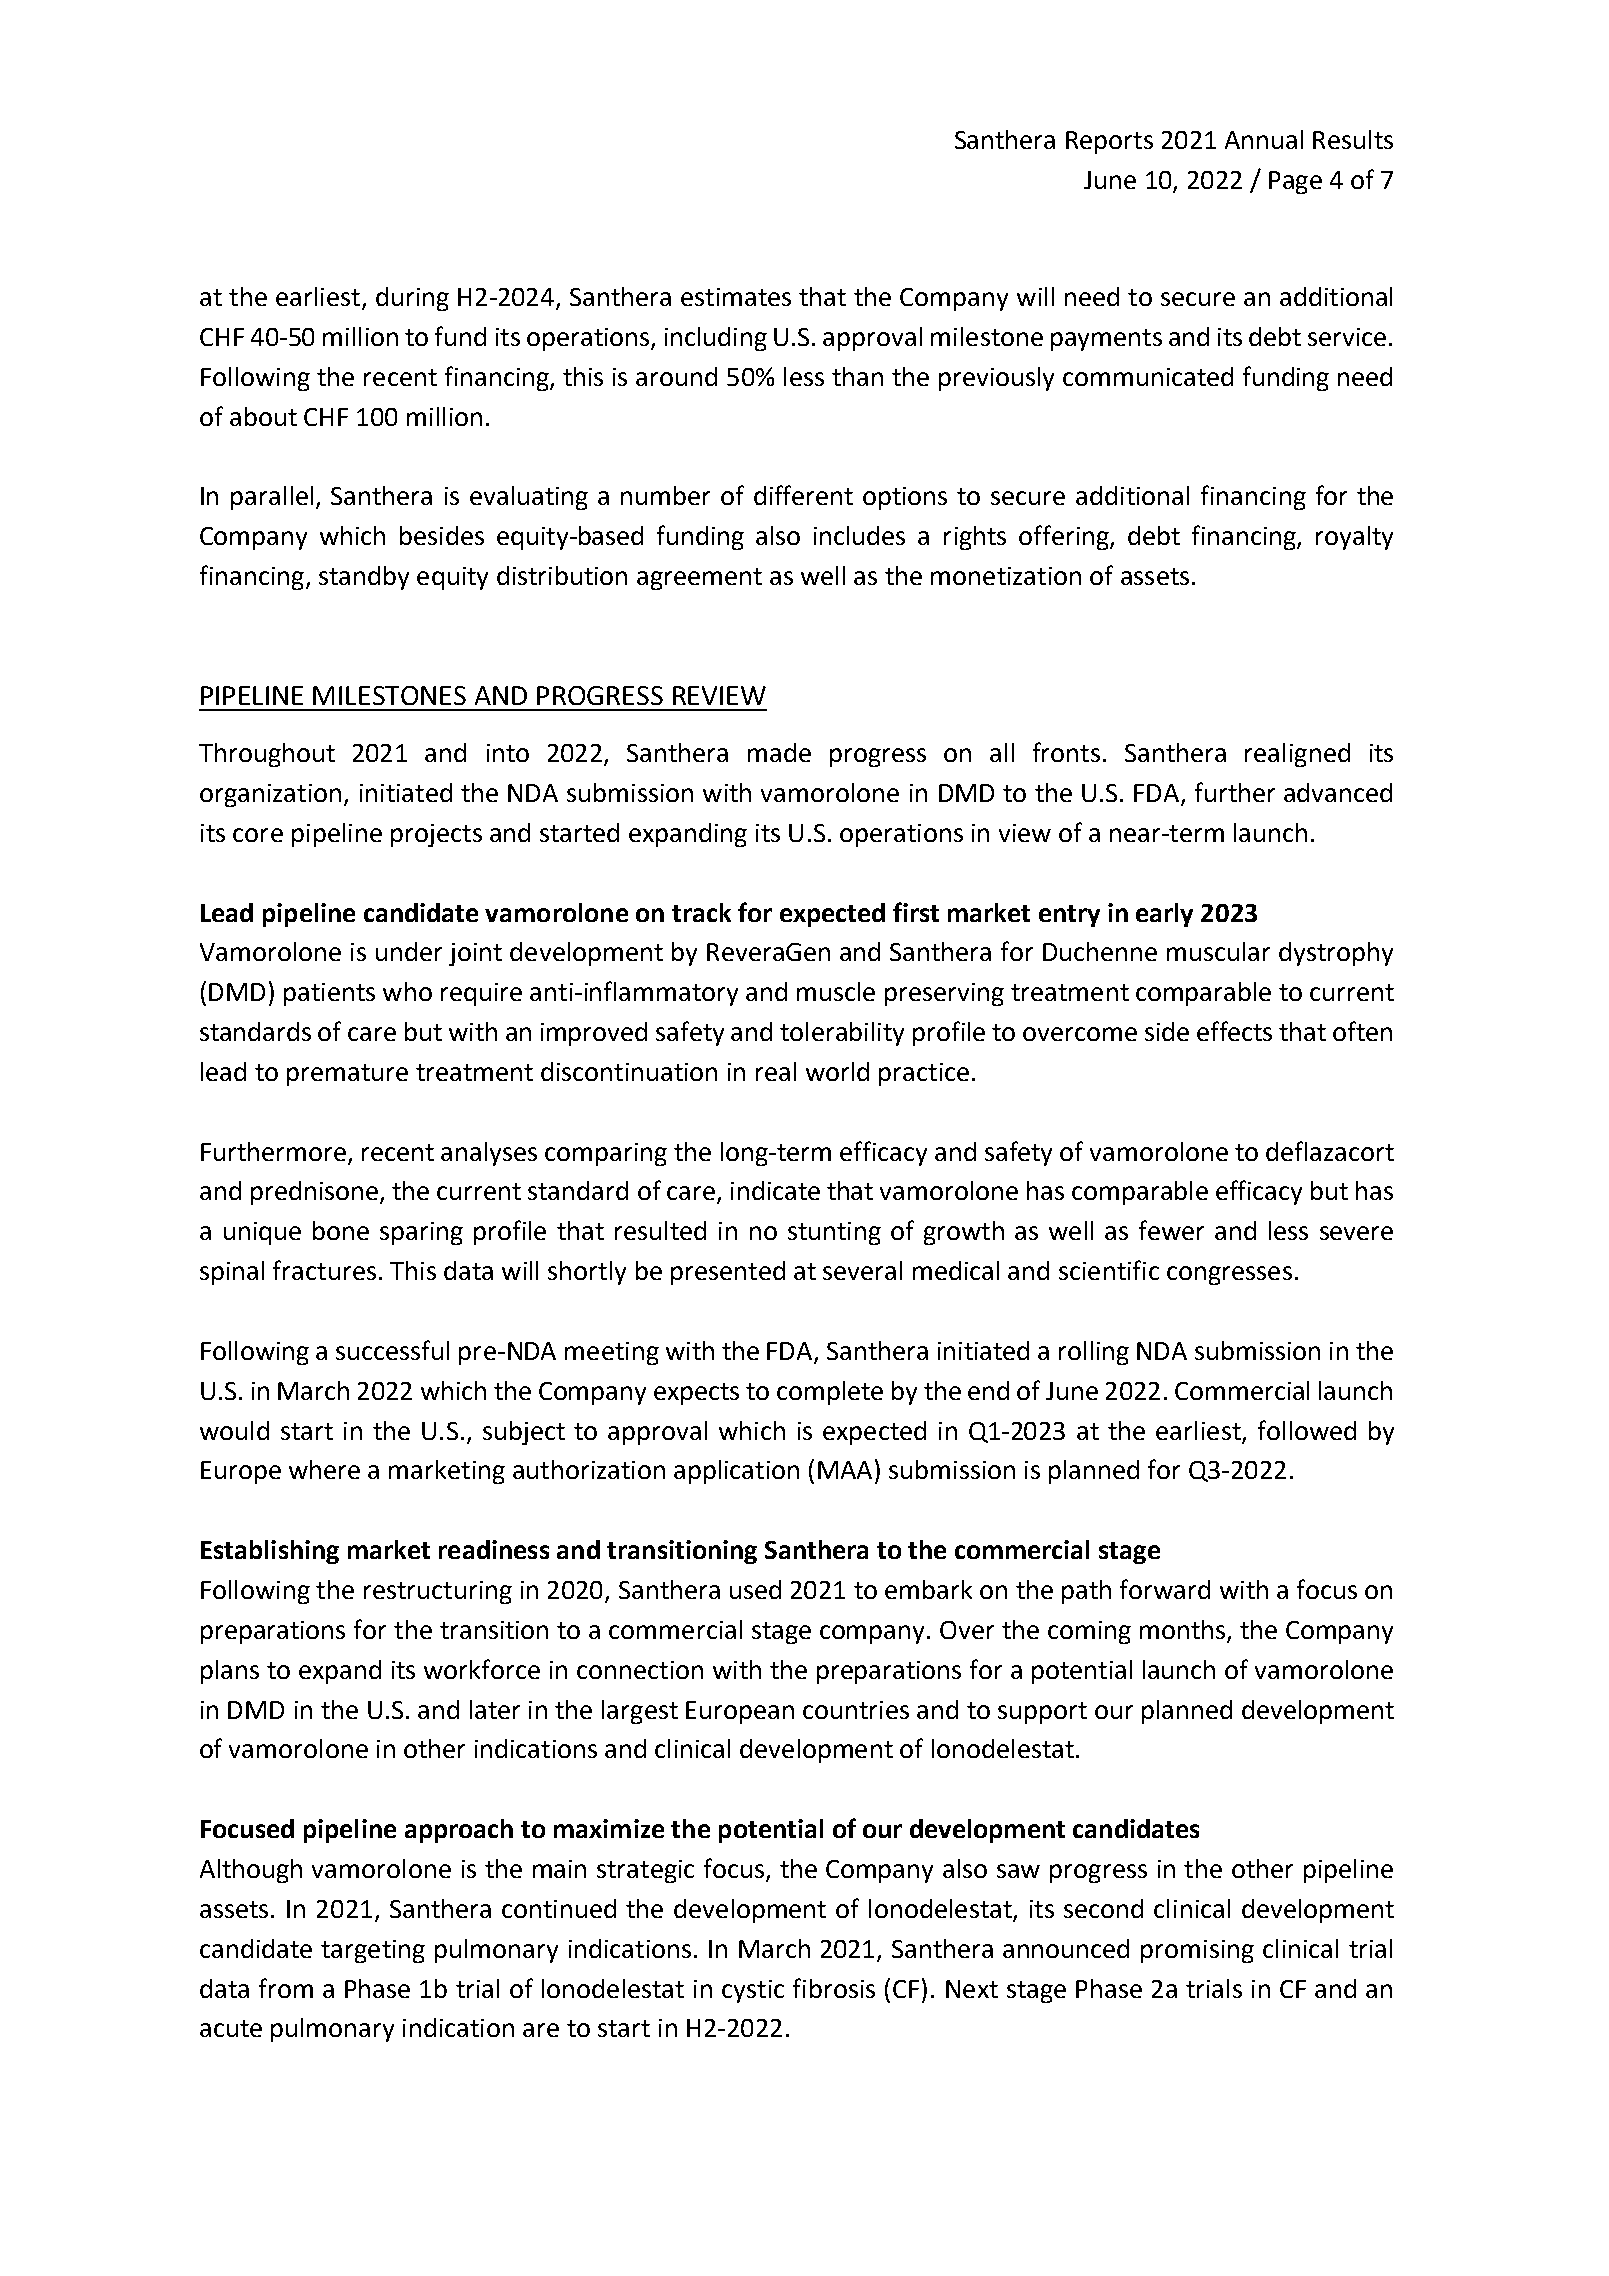  I want to click on agreement, so click(699, 579).
